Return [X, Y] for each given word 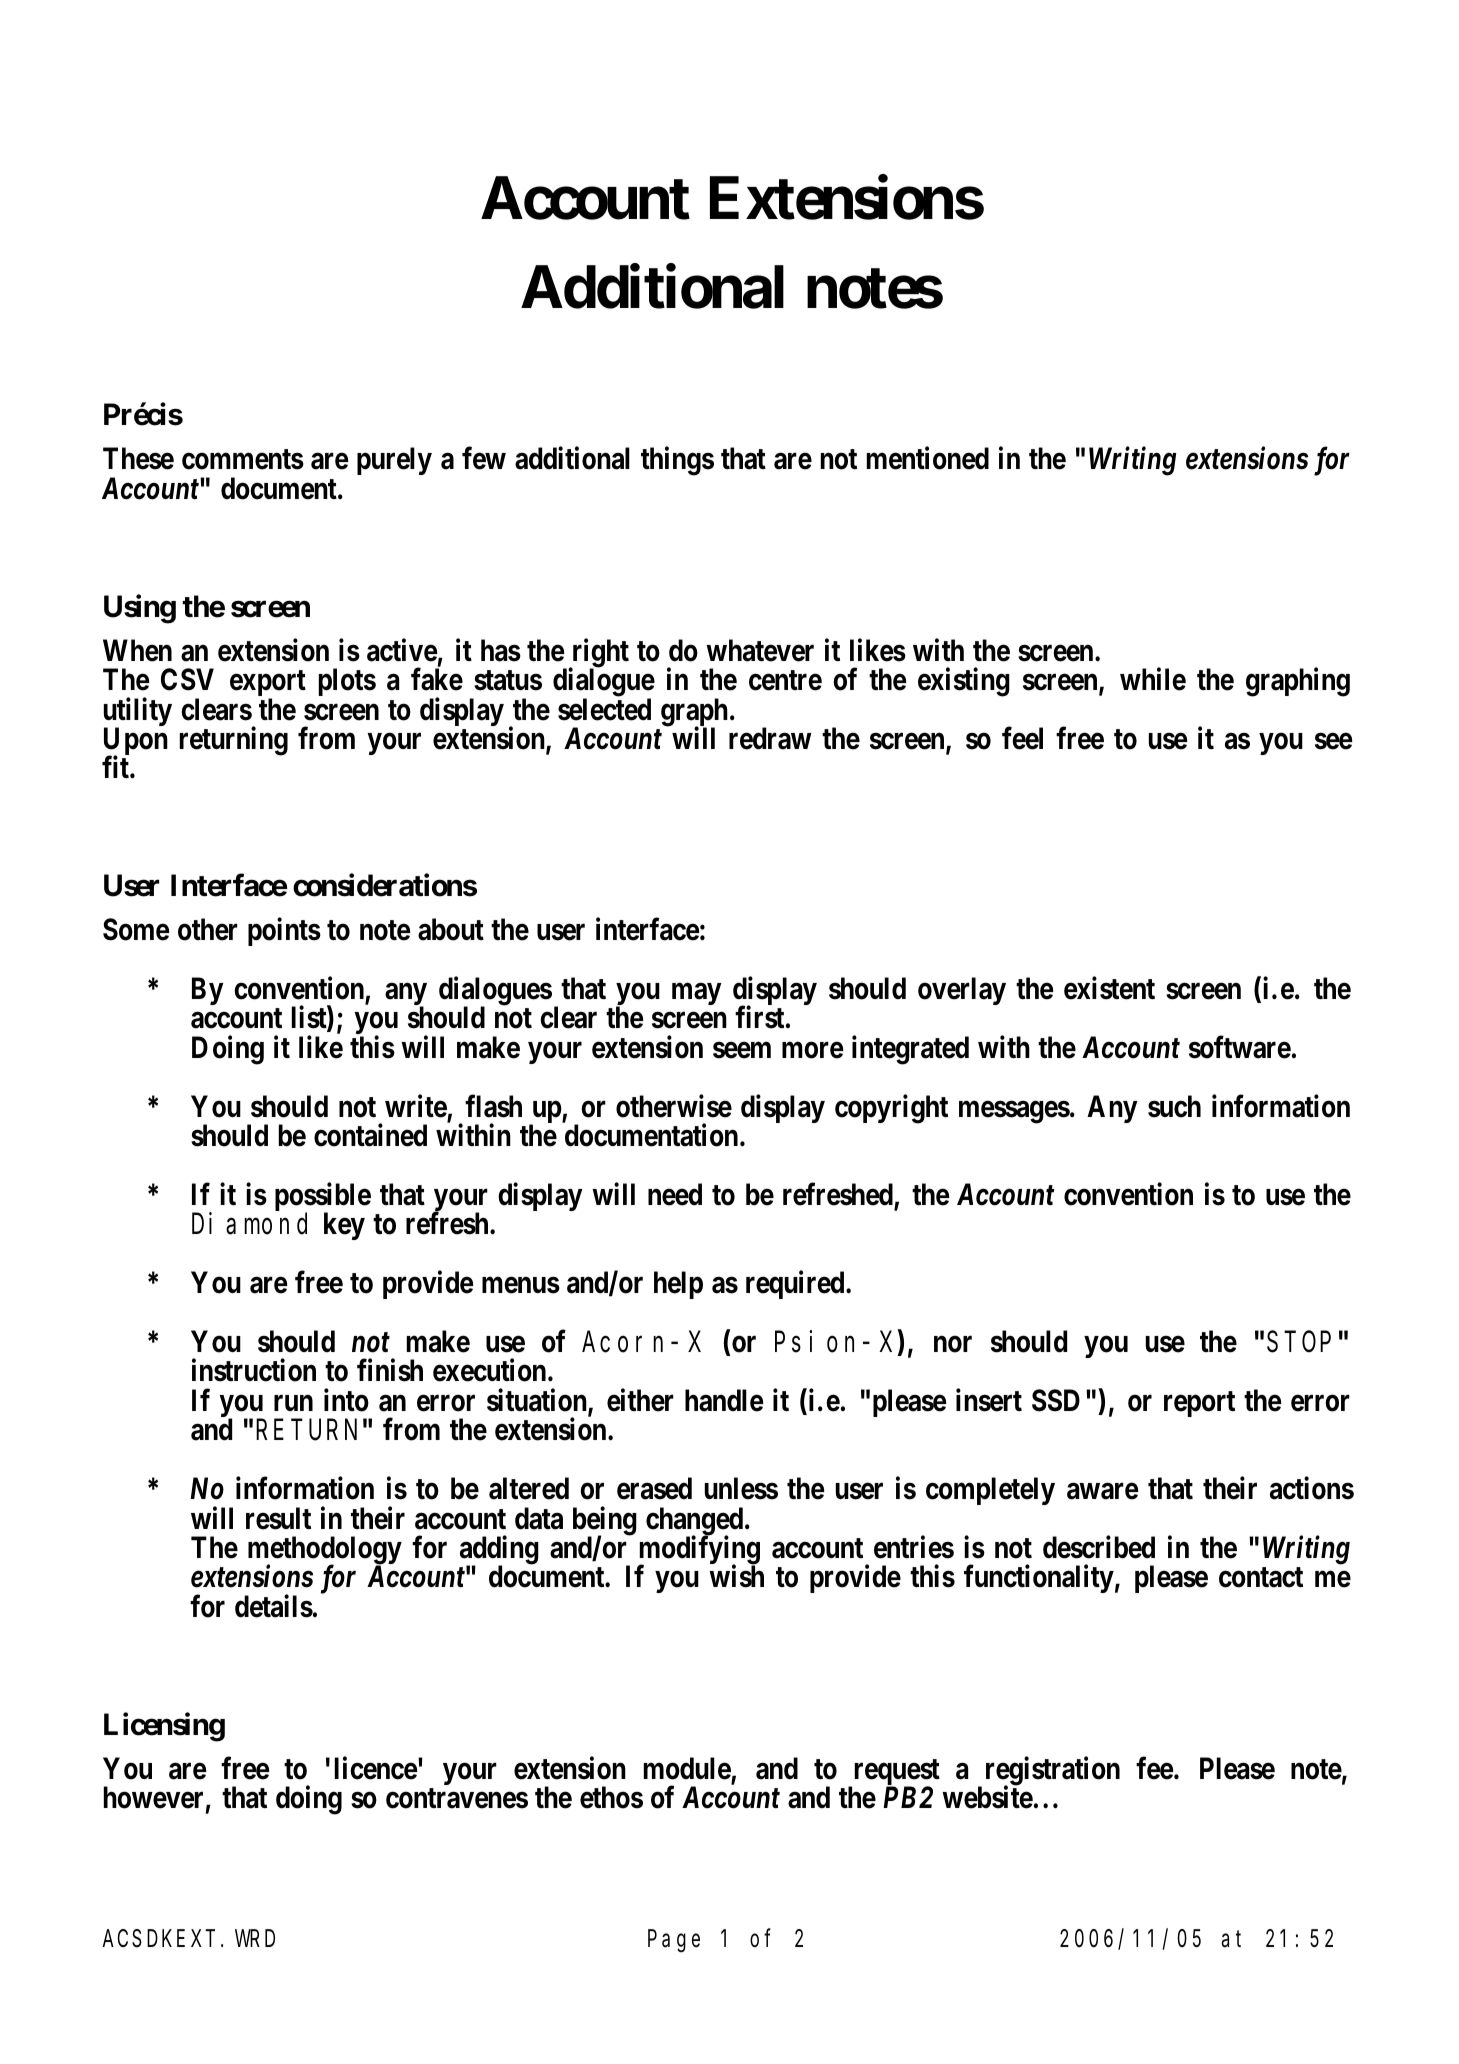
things [677, 461]
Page [674, 1942]
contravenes [457, 1798]
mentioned [928, 458]
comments [243, 459]
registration [1053, 1773]
